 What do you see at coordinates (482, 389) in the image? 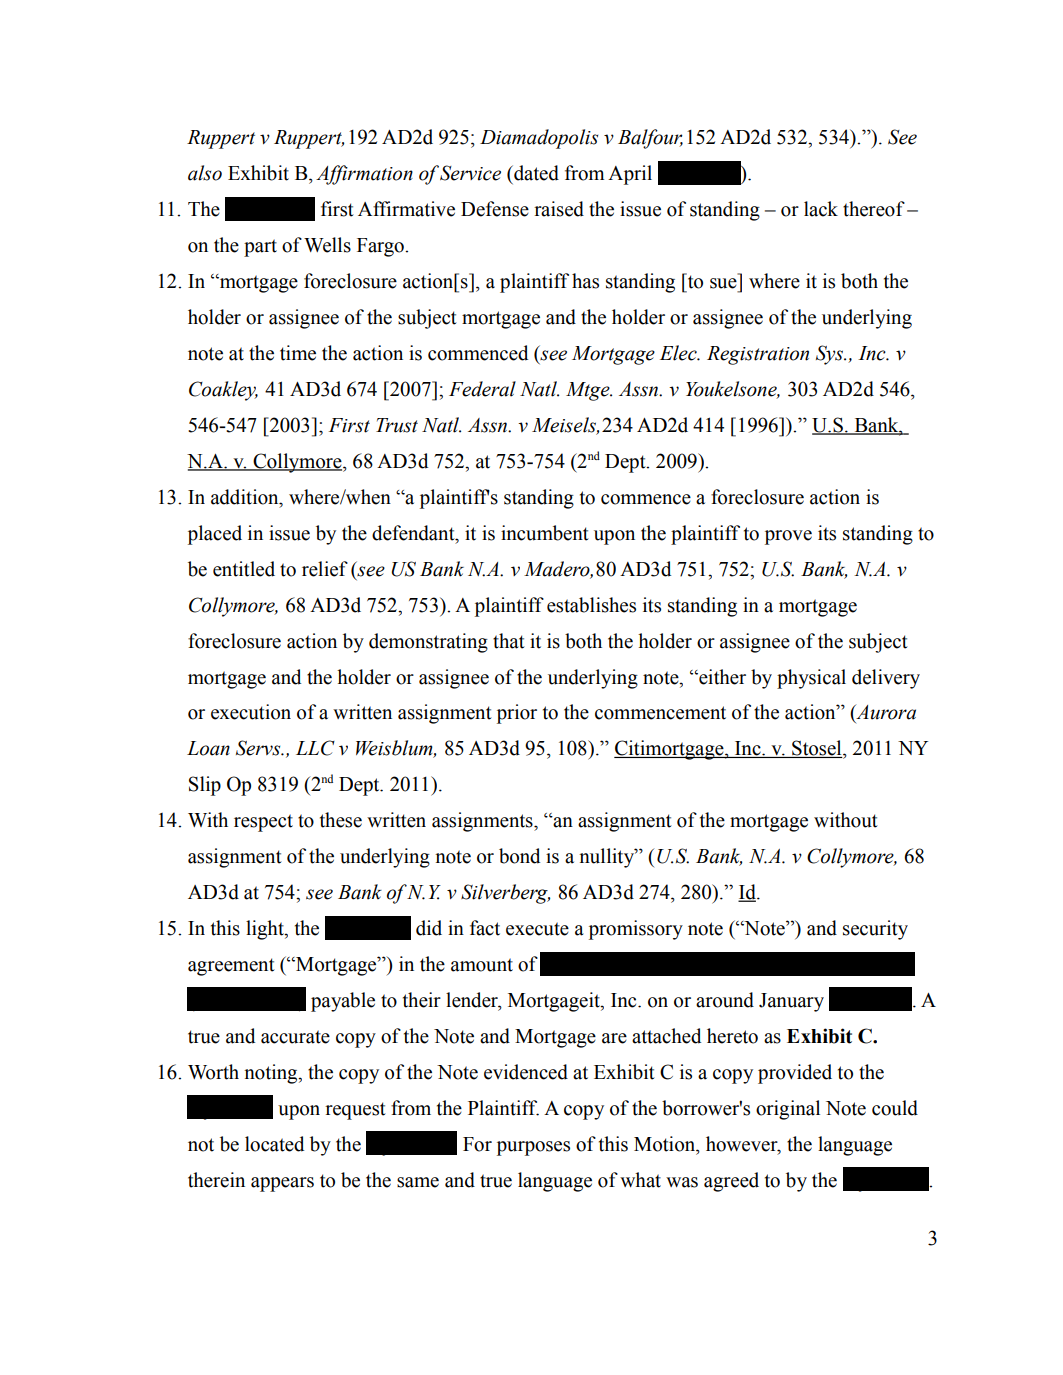
I see `Federal` at bounding box center [482, 389].
